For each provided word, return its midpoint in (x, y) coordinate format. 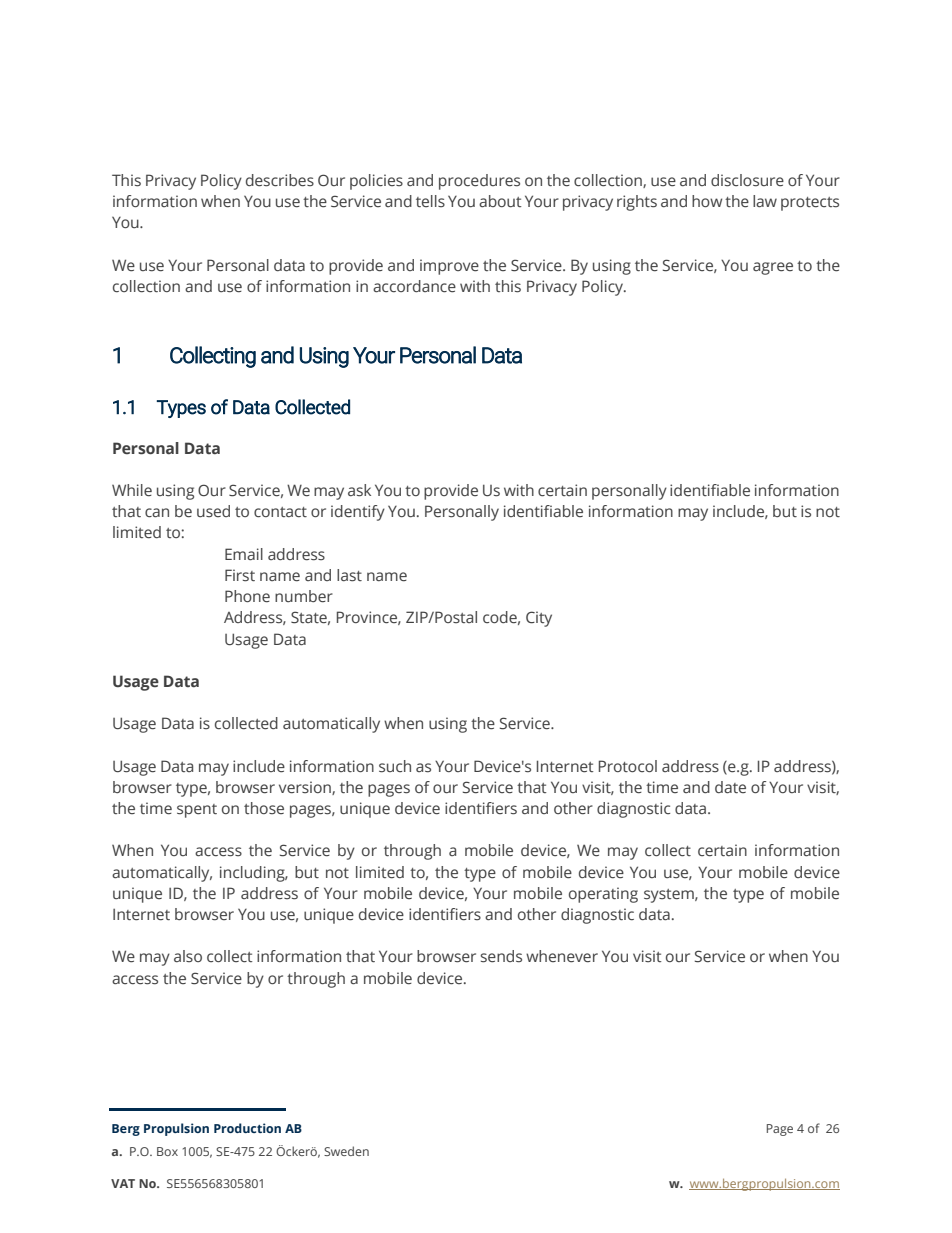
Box (167, 1151)
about (500, 201)
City (539, 619)
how (707, 201)
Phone (247, 596)
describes (280, 180)
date (730, 787)
